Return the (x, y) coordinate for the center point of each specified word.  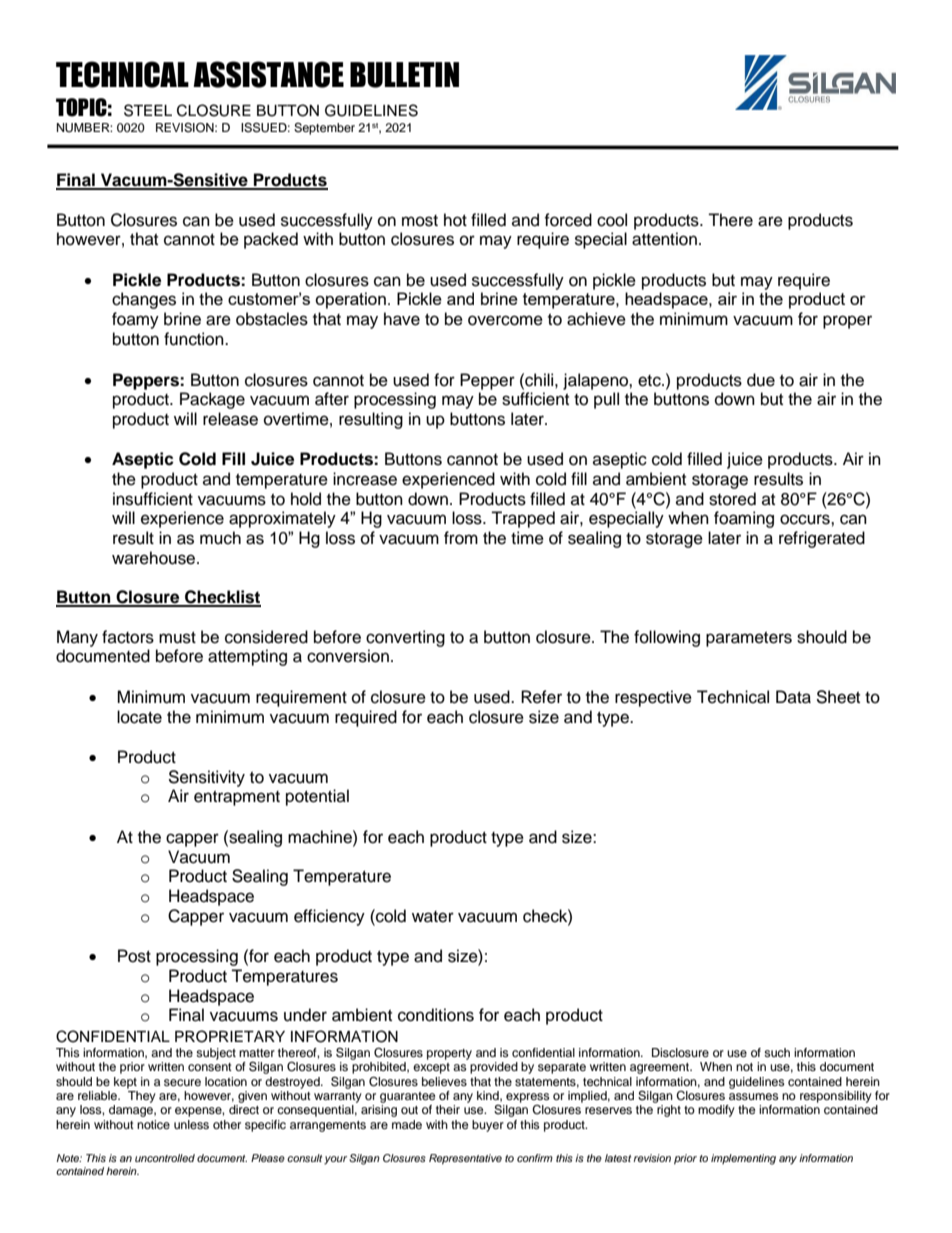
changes (144, 300)
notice (153, 1124)
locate (139, 717)
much (220, 538)
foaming (744, 519)
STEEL (148, 110)
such (777, 1052)
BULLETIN (404, 75)
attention (664, 239)
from (461, 538)
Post (134, 956)
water (433, 917)
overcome (505, 320)
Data (793, 697)
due (761, 380)
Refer (541, 697)
